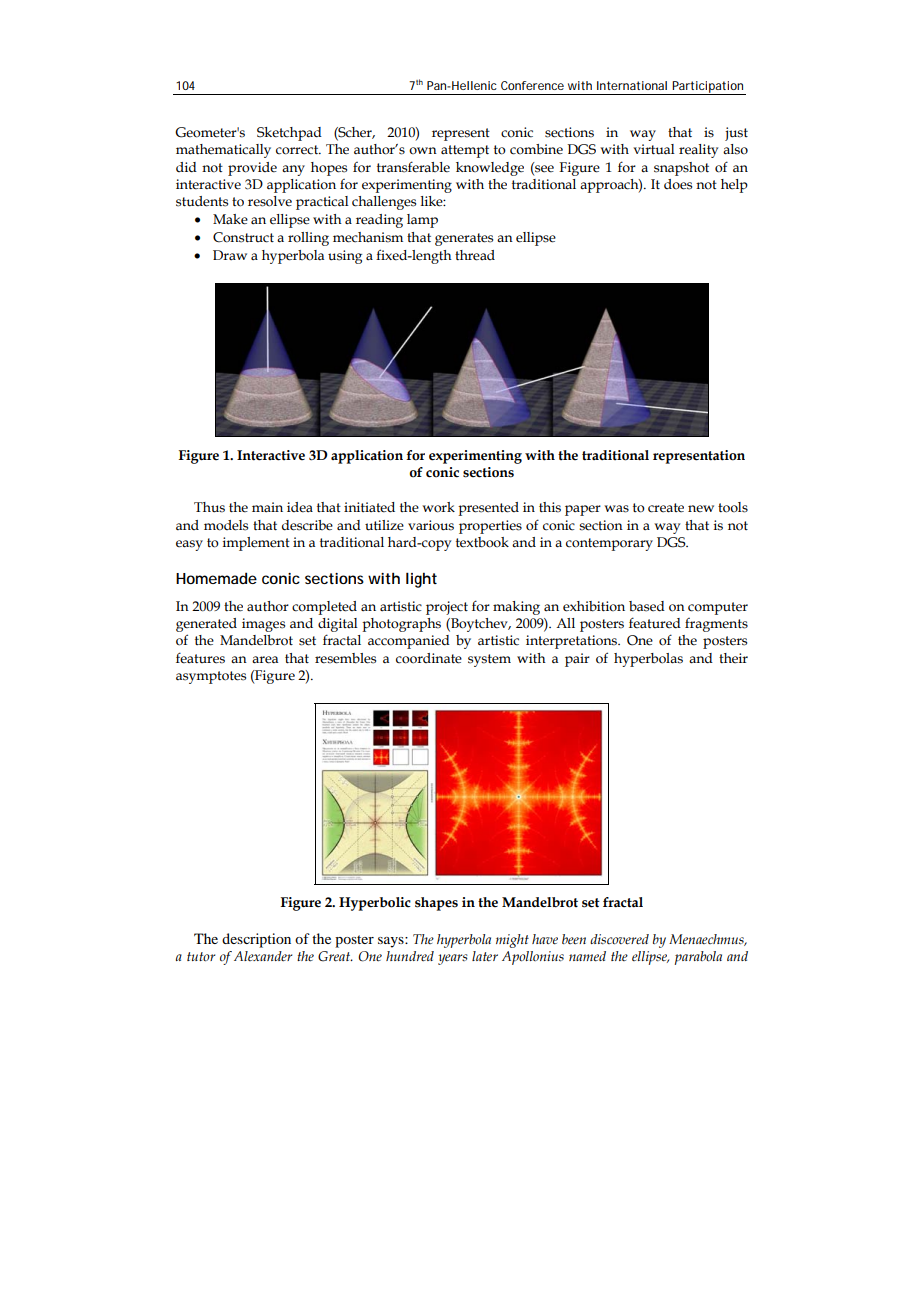 The height and width of the image is (1308, 924). Describe the element at coordinates (265, 660) in the image. I see `area` at that location.
